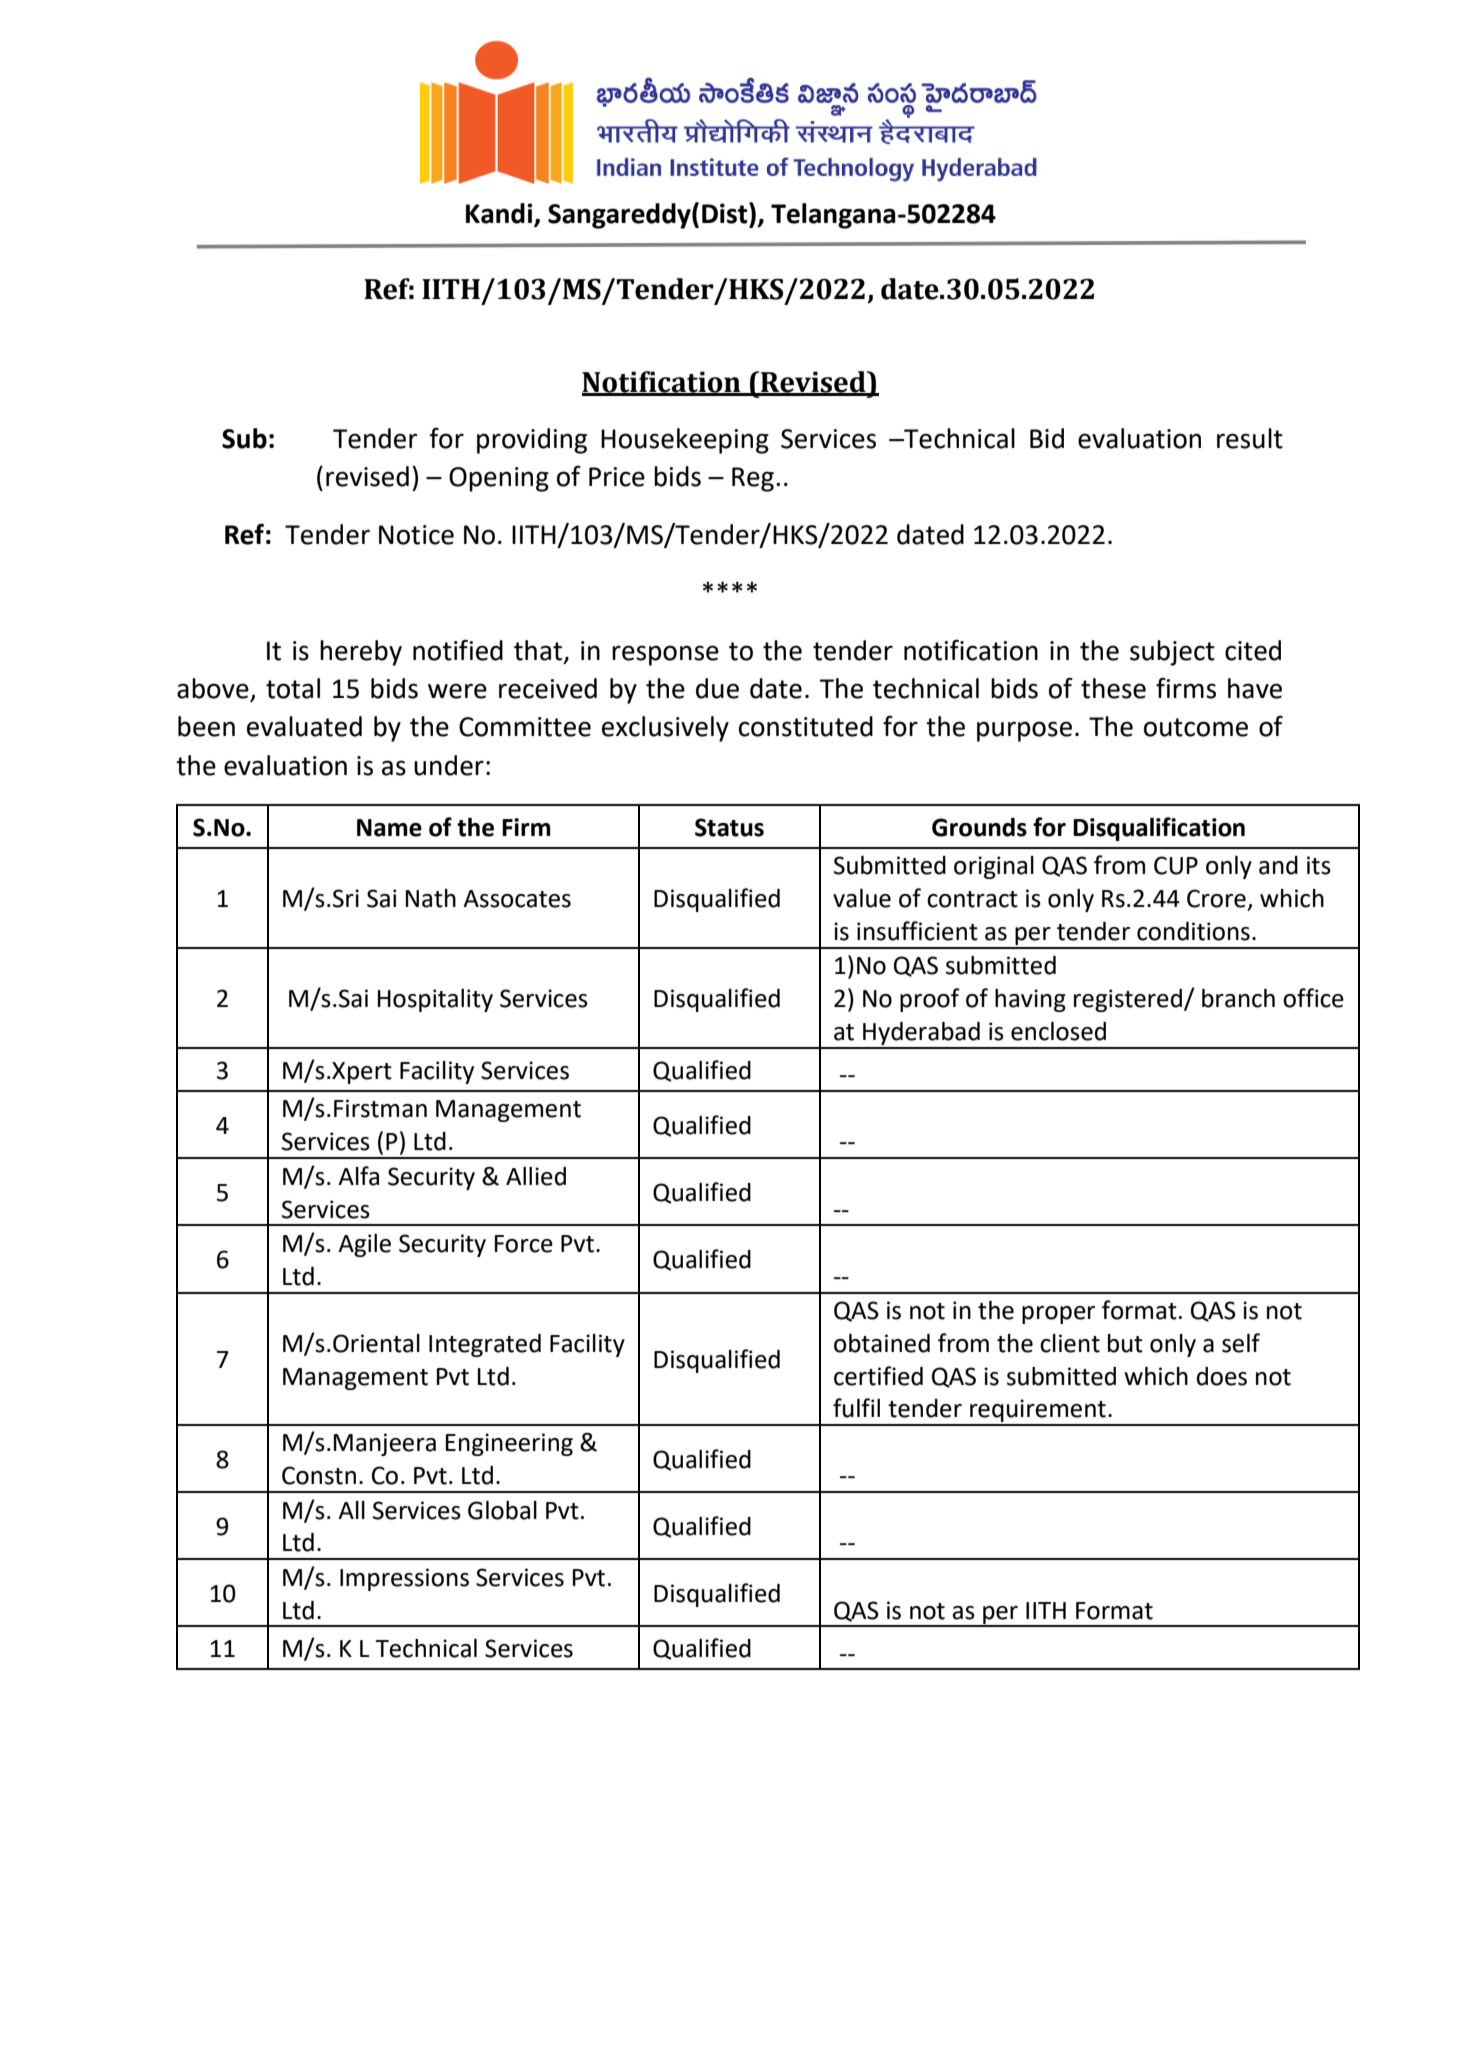 This document has width=1460, height=2064. What do you see at coordinates (1038, 1412) in the document?
I see `requirement` at bounding box center [1038, 1412].
